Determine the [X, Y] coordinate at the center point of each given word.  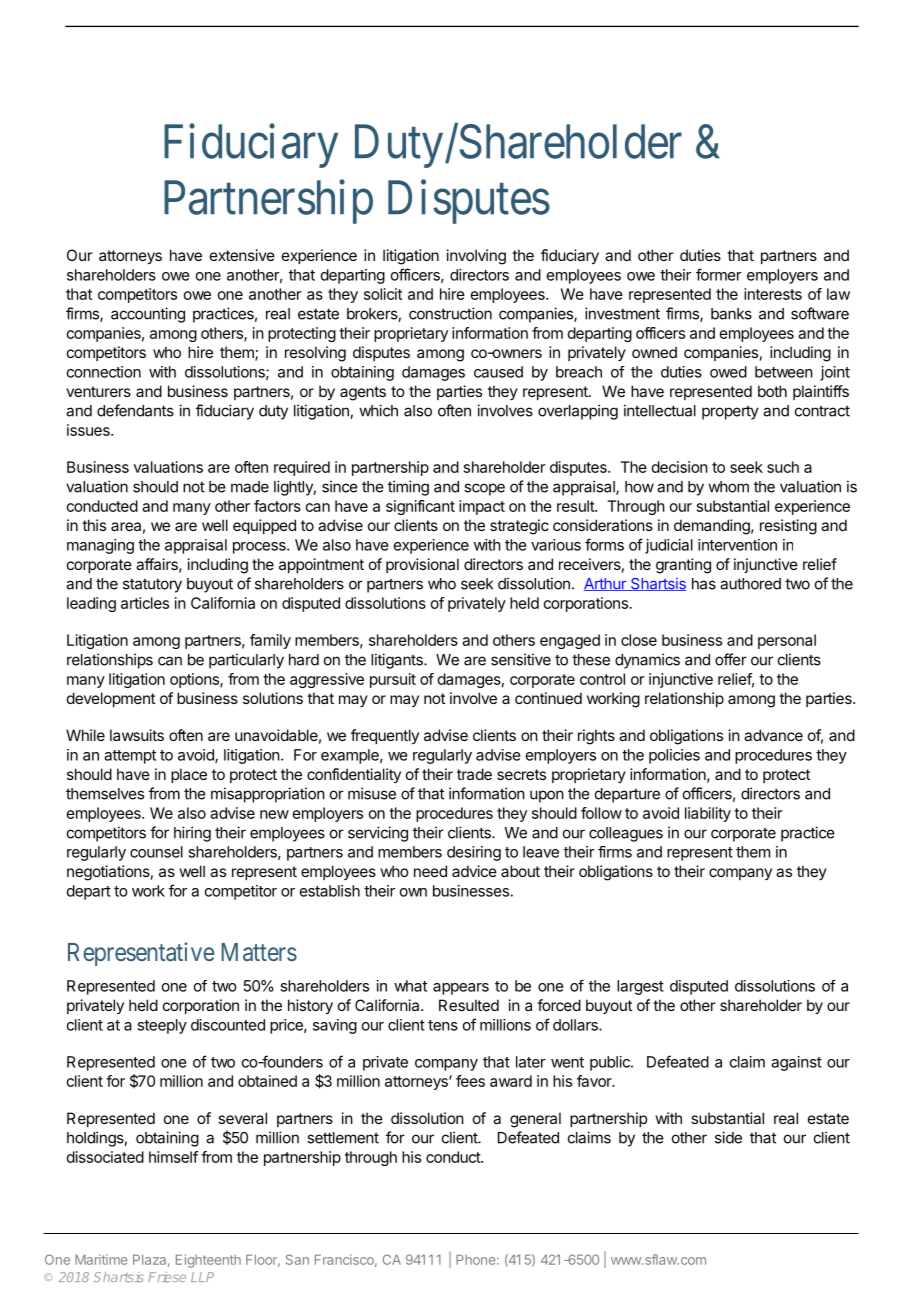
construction [450, 313]
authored [750, 584]
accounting [148, 315]
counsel [156, 852]
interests [773, 294]
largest [640, 987]
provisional [422, 565]
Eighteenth [208, 1261]
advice [474, 871]
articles [145, 603]
